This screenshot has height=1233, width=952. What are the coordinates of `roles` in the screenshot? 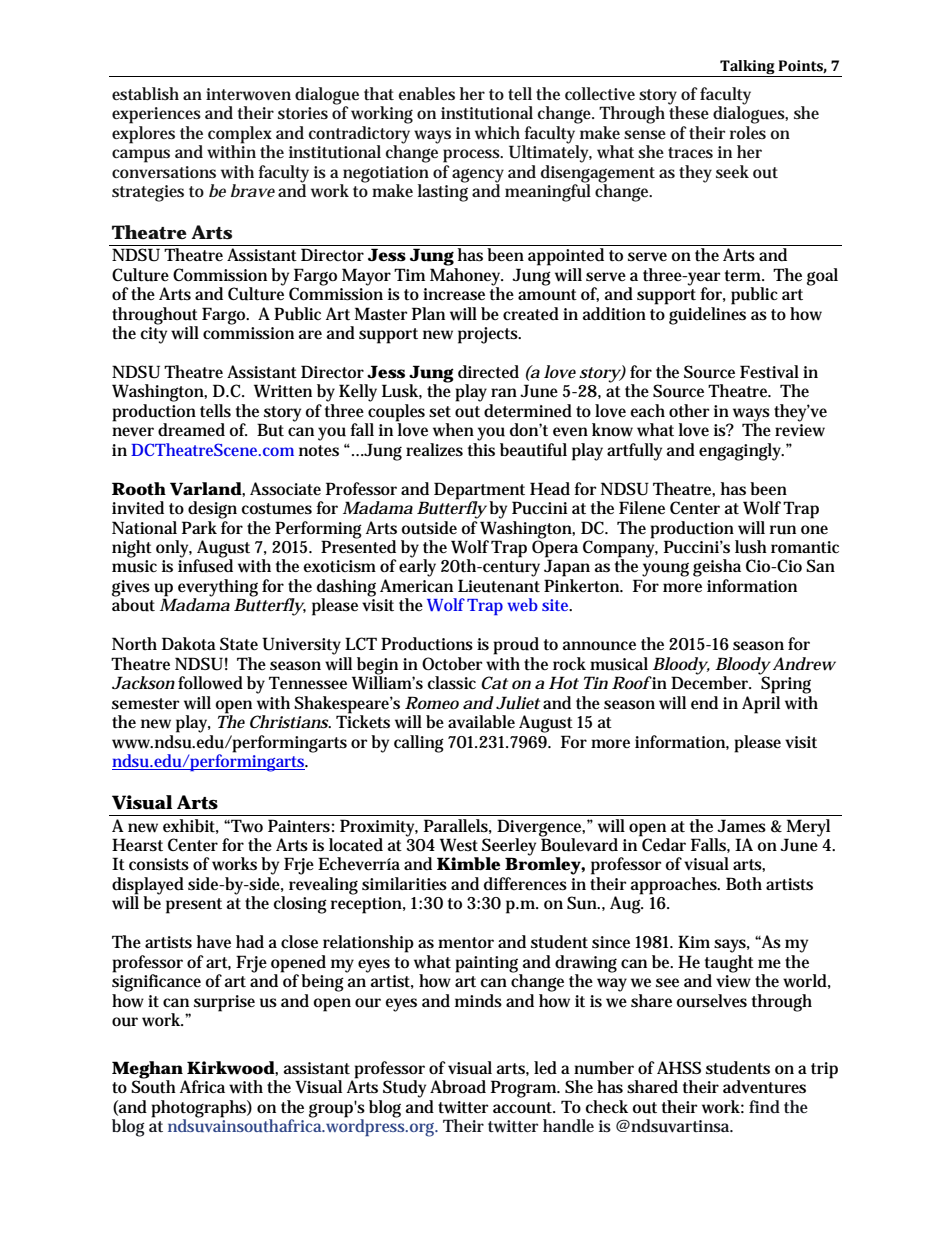 It's located at (748, 131).
